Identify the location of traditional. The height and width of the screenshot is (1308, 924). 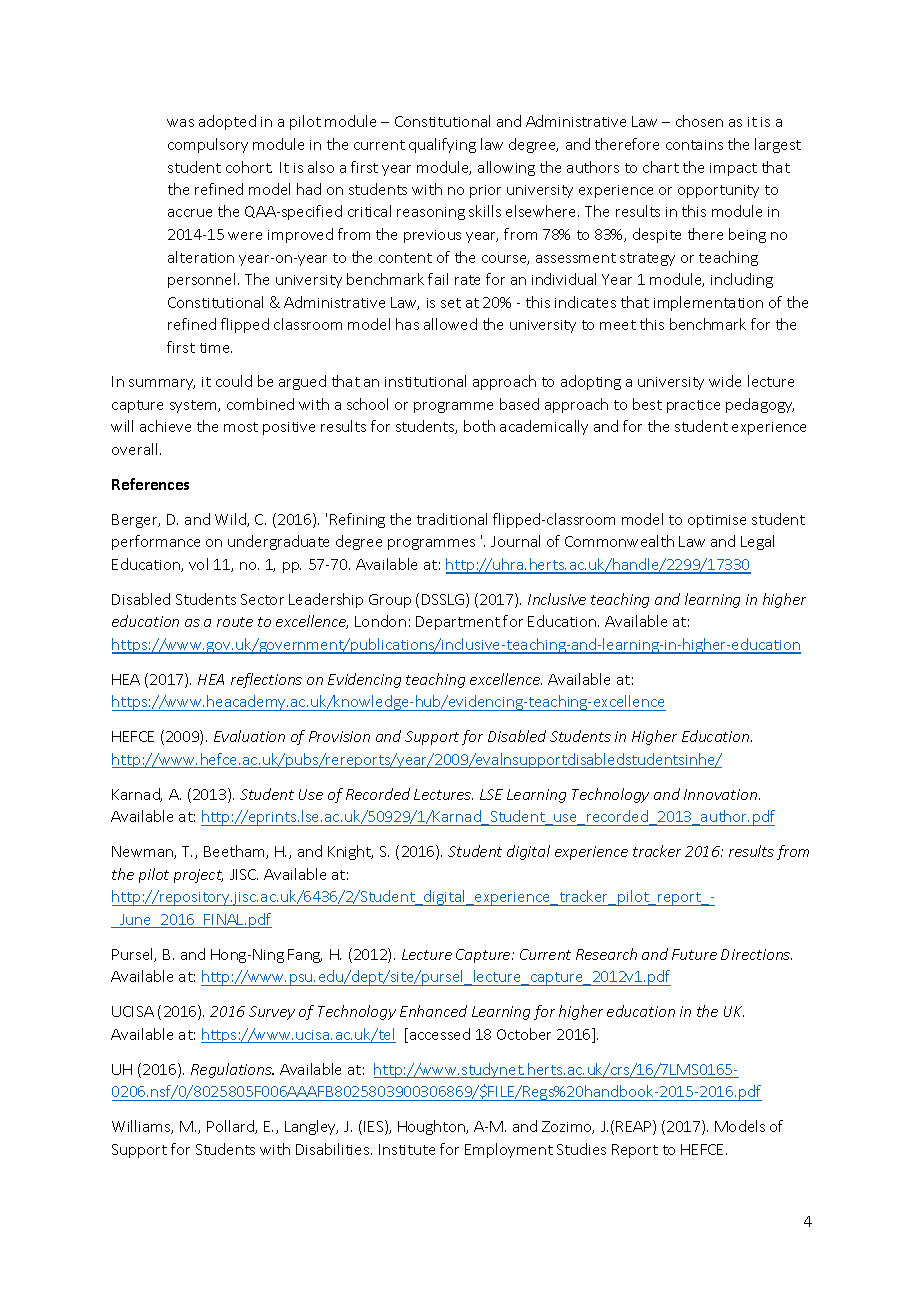
(452, 519).
